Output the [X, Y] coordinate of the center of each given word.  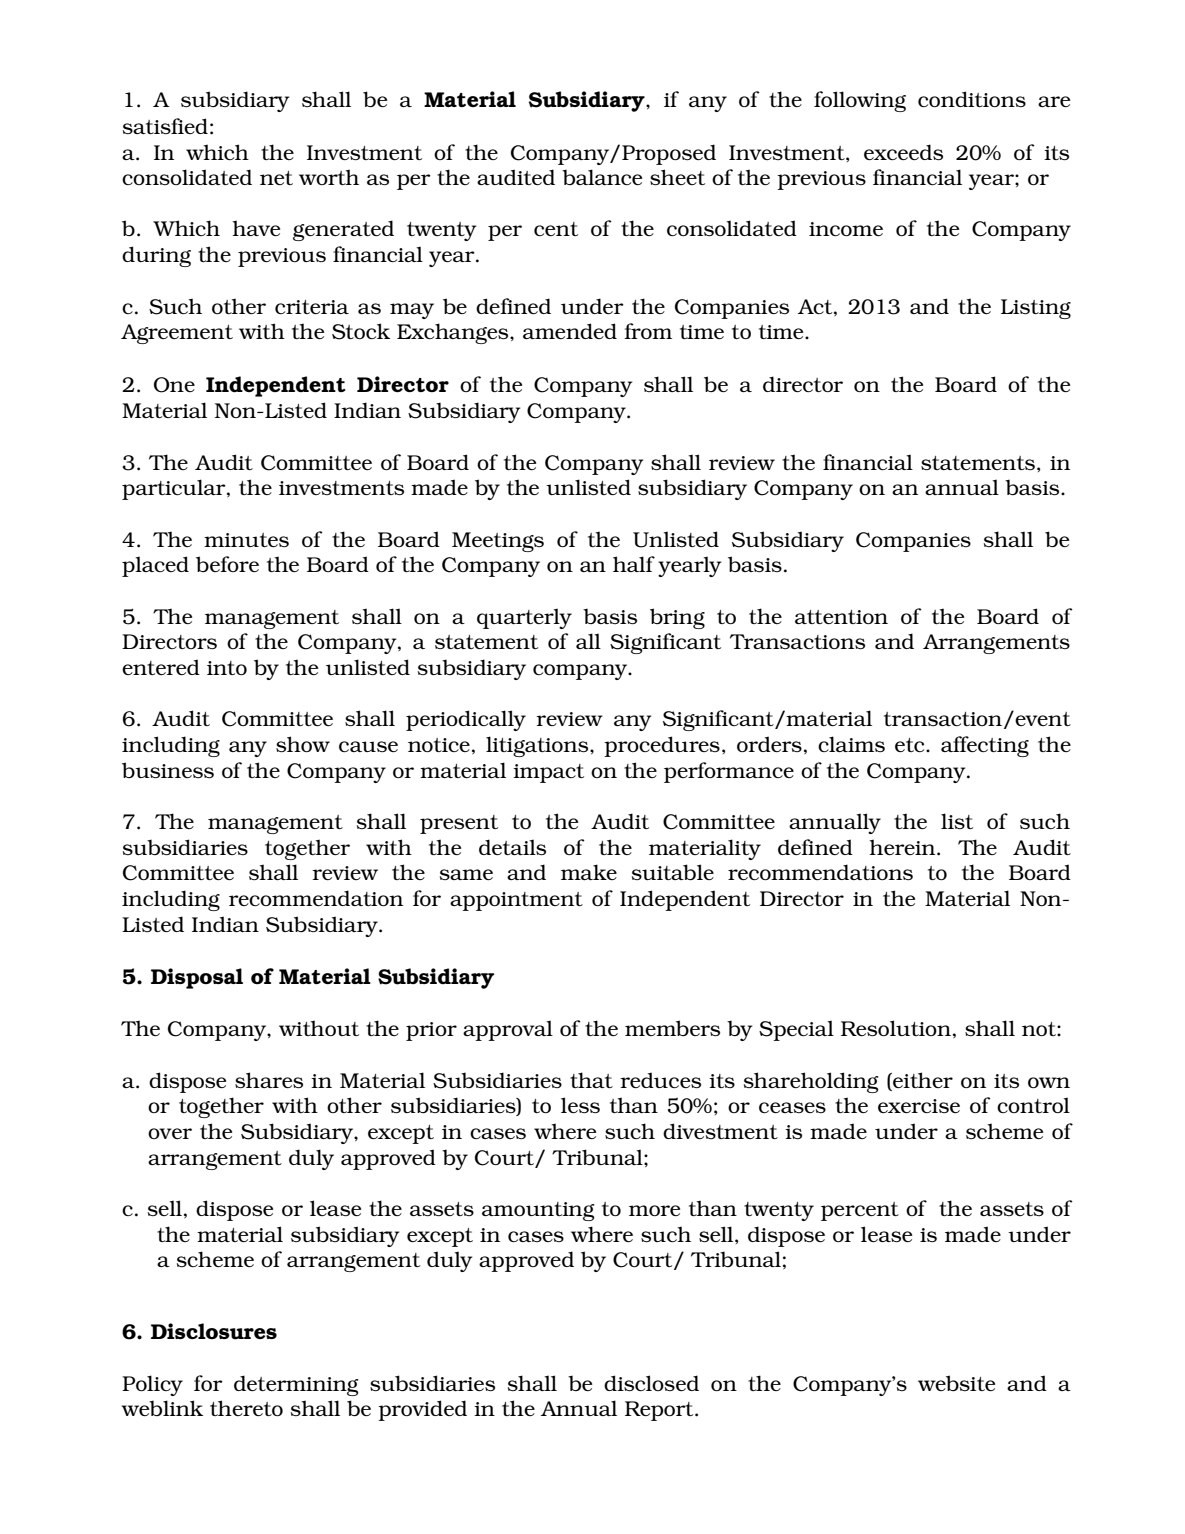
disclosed [651, 1383]
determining [296, 1385]
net [276, 178]
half [634, 564]
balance [602, 177]
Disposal [197, 978]
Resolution [896, 1028]
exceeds [903, 152]
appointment [516, 901]
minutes [246, 540]
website [956, 1383]
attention [841, 617]
